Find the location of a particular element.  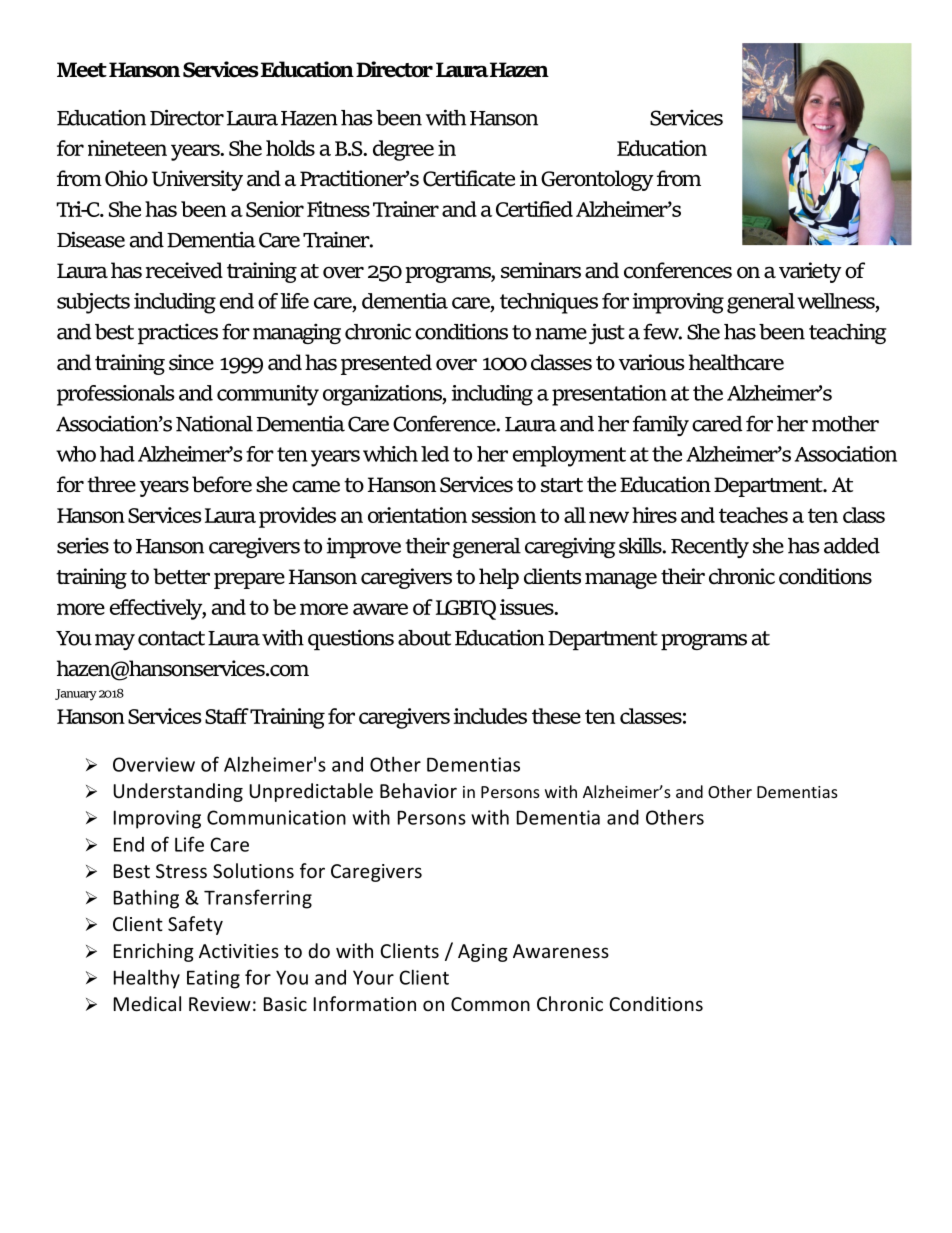

session is located at coordinates (504, 515).
